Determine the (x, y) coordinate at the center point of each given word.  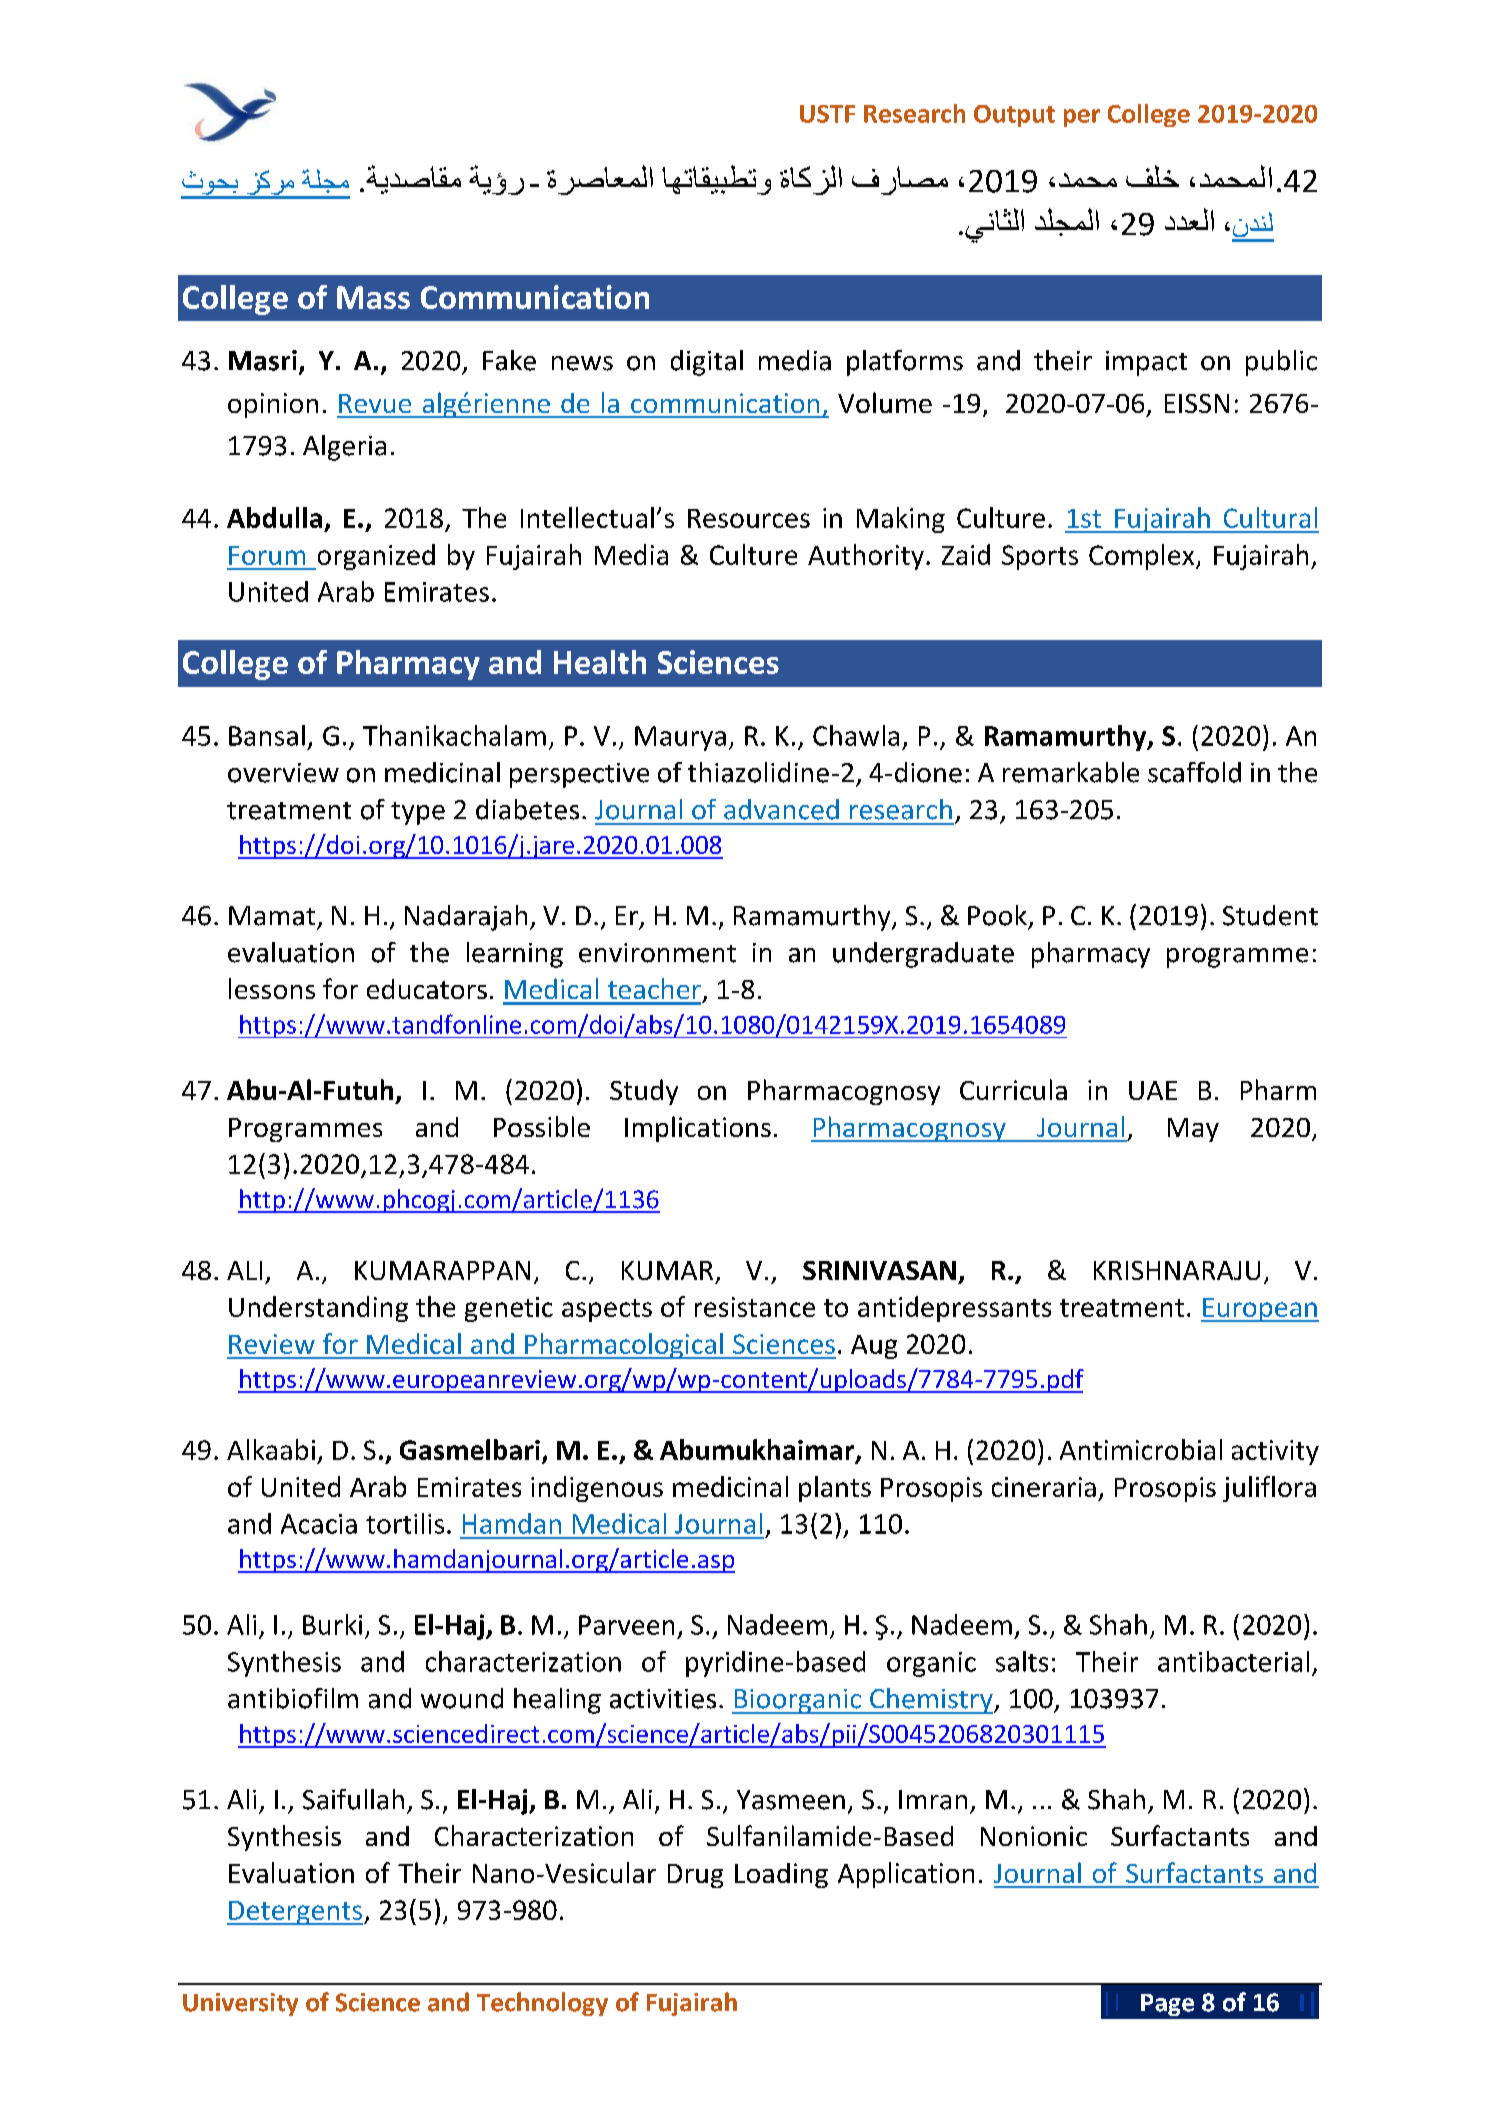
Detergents (296, 1913)
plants (835, 1489)
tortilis (405, 1523)
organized (375, 557)
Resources (749, 518)
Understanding (318, 1309)
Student (1270, 915)
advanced (781, 809)
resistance (755, 1307)
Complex (1143, 557)
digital (707, 363)
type (418, 813)
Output (1014, 116)
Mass (373, 297)
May (1193, 1130)
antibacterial (1233, 1661)
